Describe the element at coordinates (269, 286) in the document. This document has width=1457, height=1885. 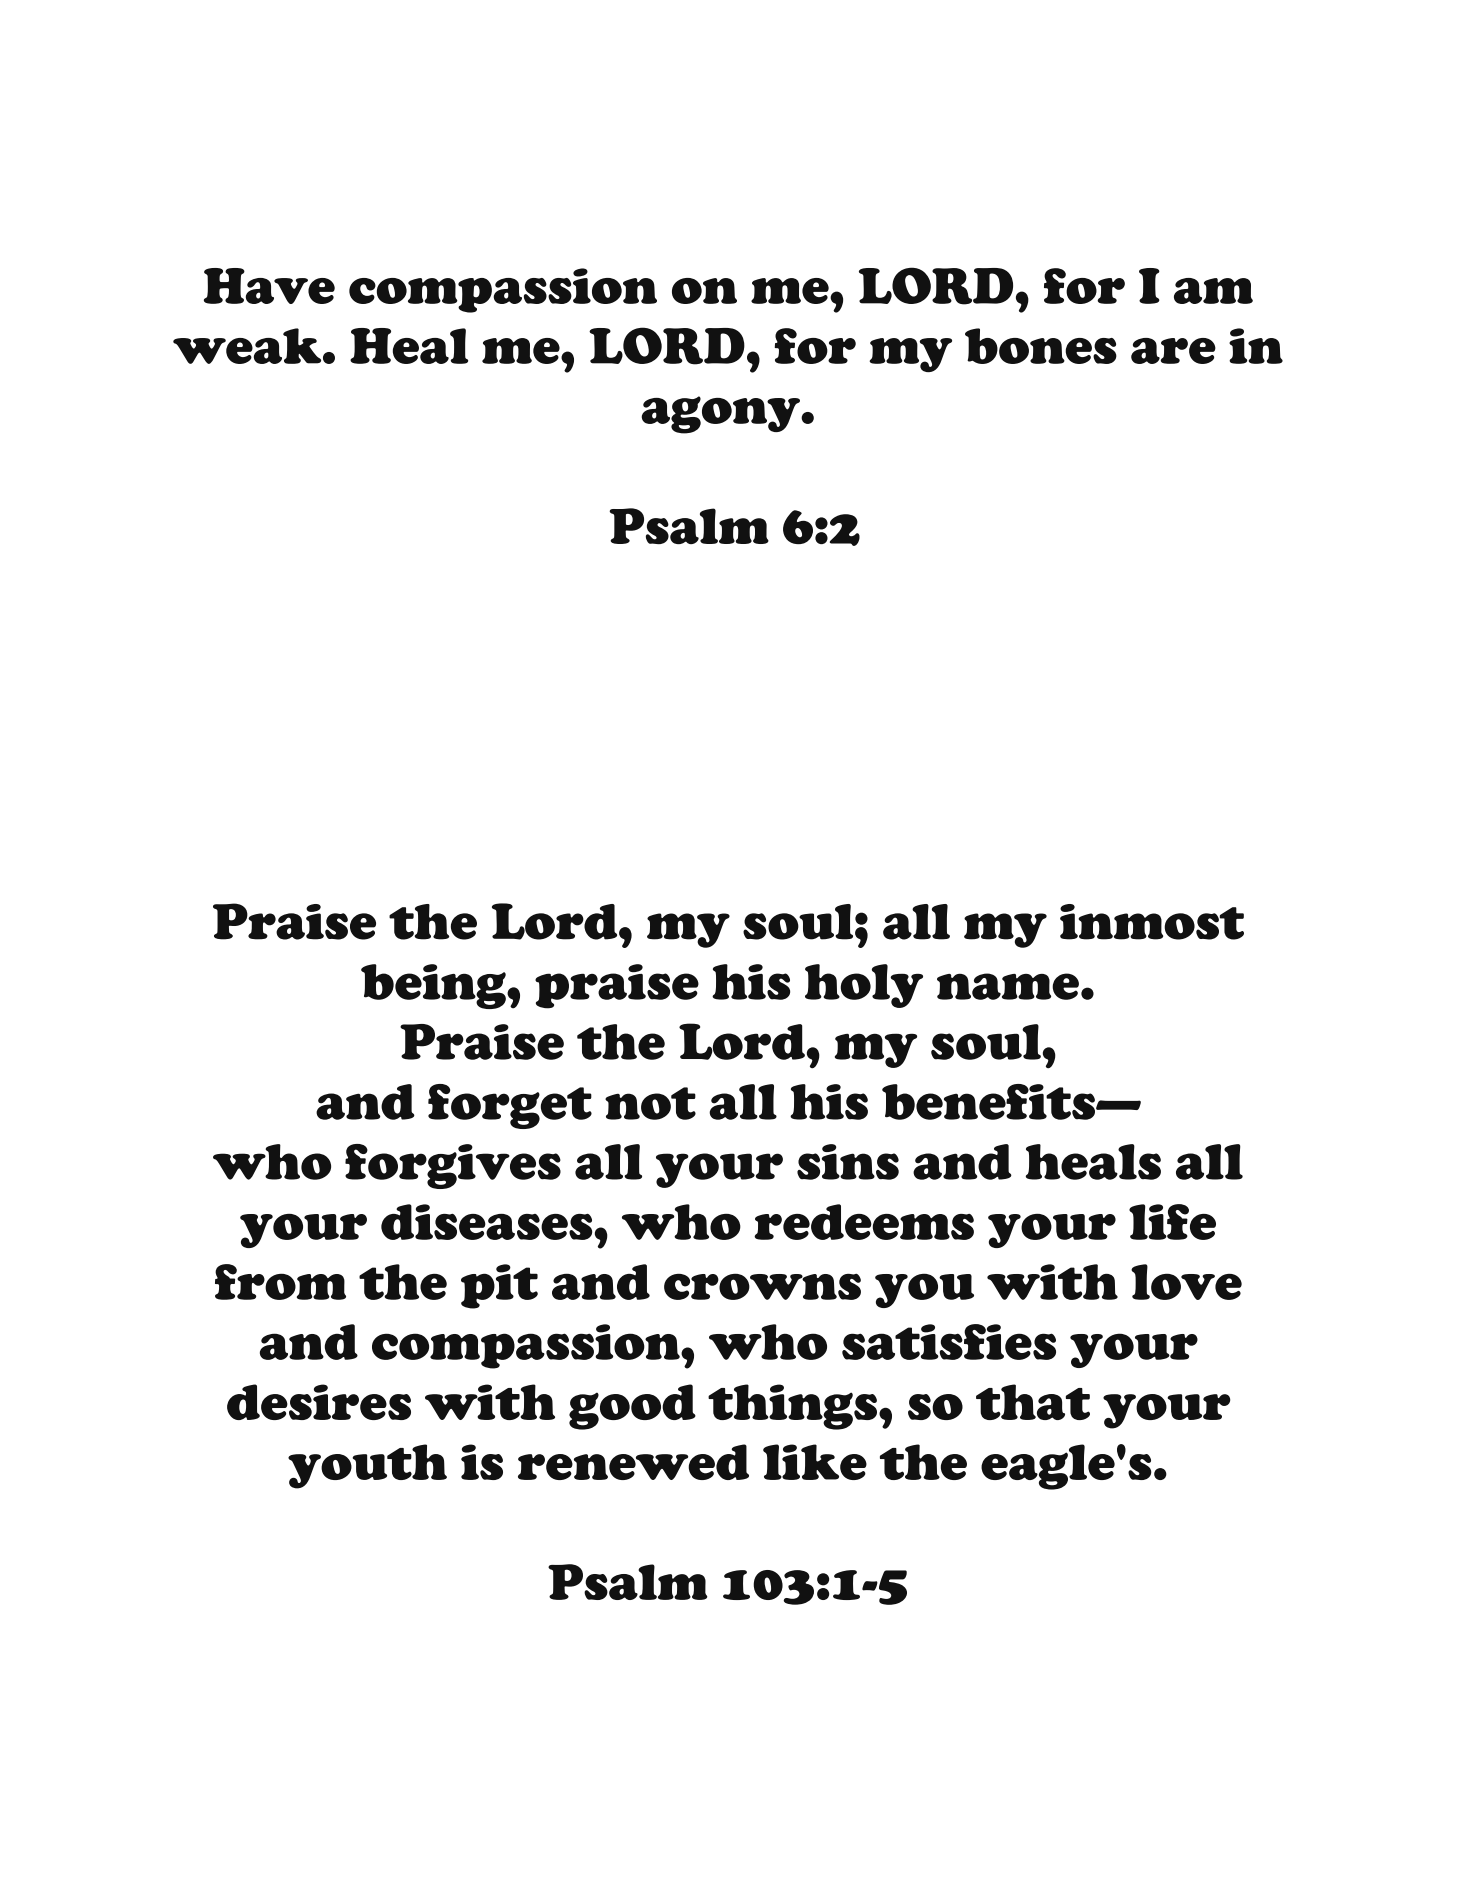
I see `Have` at that location.
